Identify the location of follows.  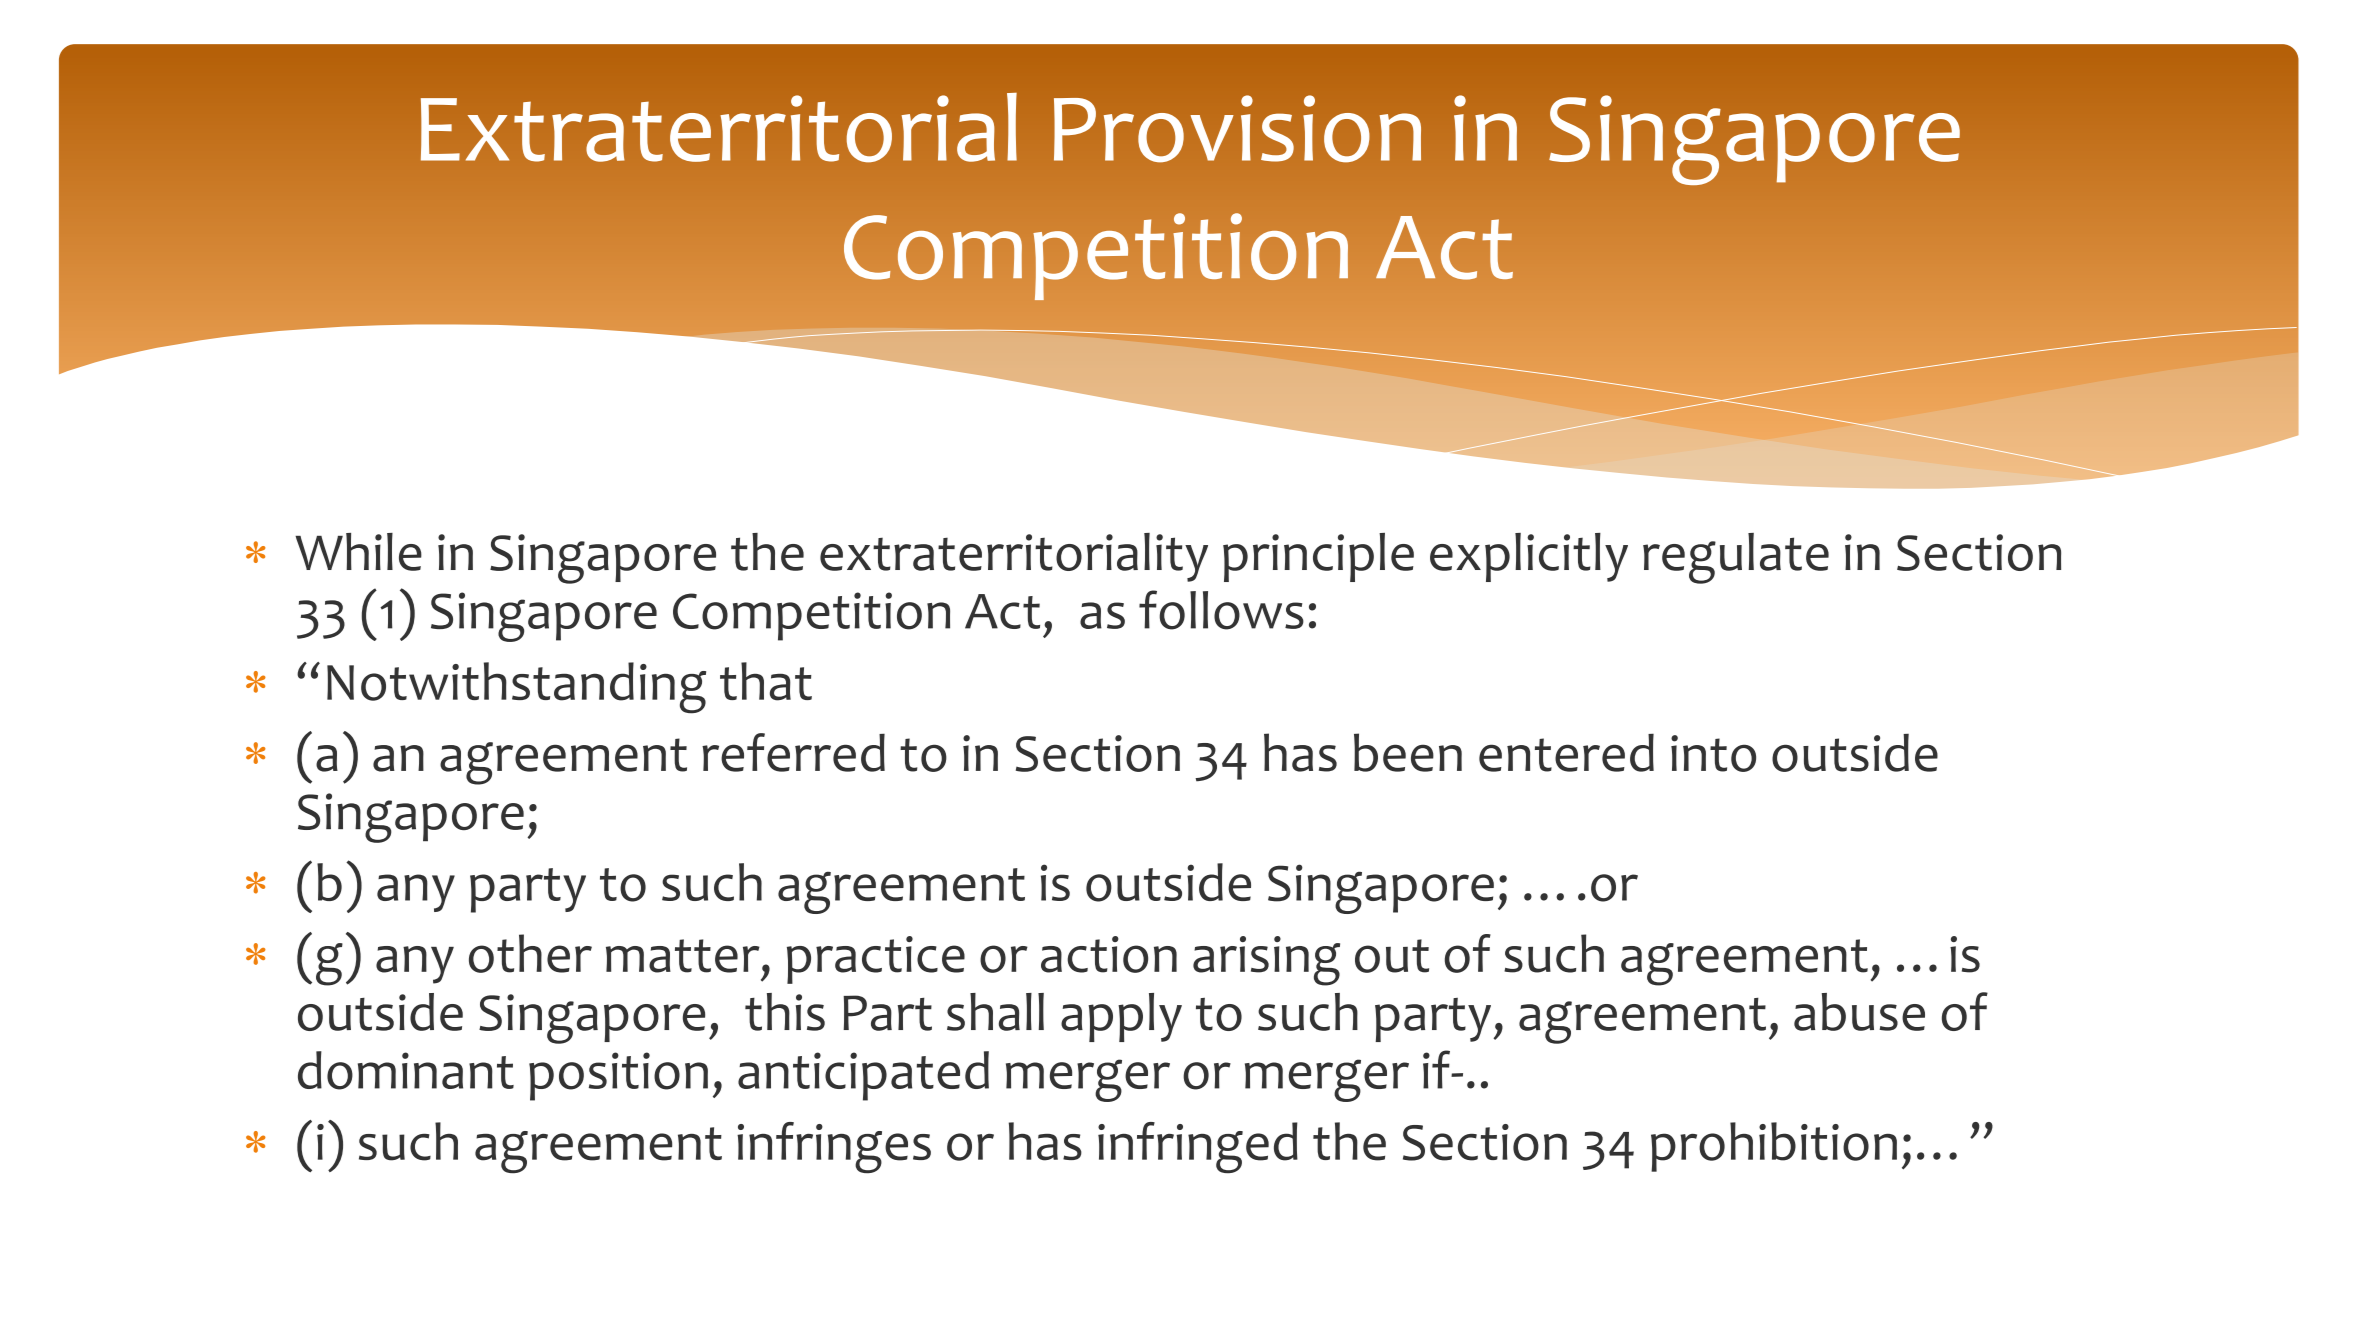
(1221, 610).
